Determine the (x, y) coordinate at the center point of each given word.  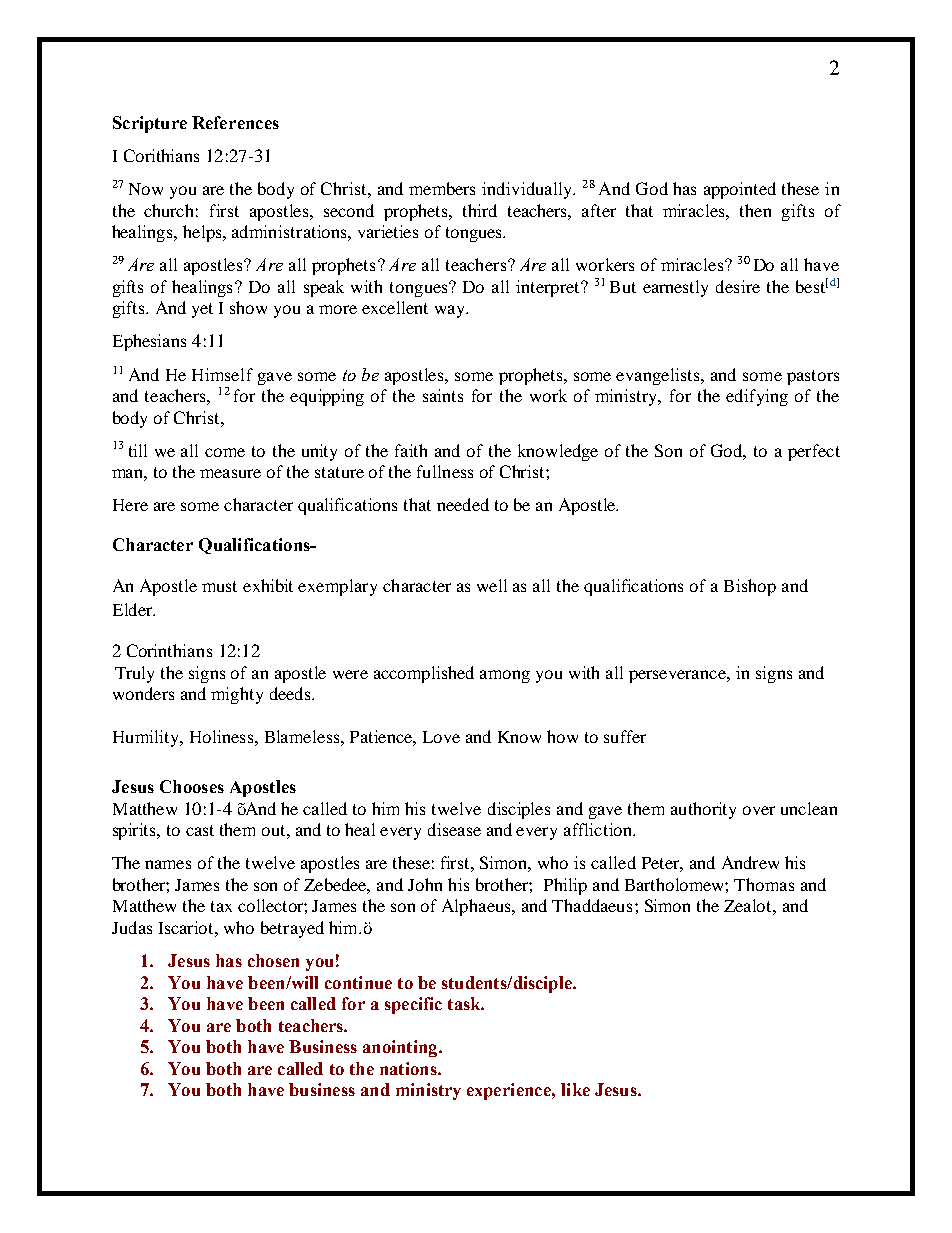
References (235, 122)
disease (454, 829)
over (759, 810)
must (219, 586)
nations (409, 1068)
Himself (222, 374)
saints (443, 395)
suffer (625, 736)
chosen (273, 960)
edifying (757, 397)
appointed (740, 190)
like (575, 1089)
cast (200, 830)
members (442, 188)
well (492, 585)
